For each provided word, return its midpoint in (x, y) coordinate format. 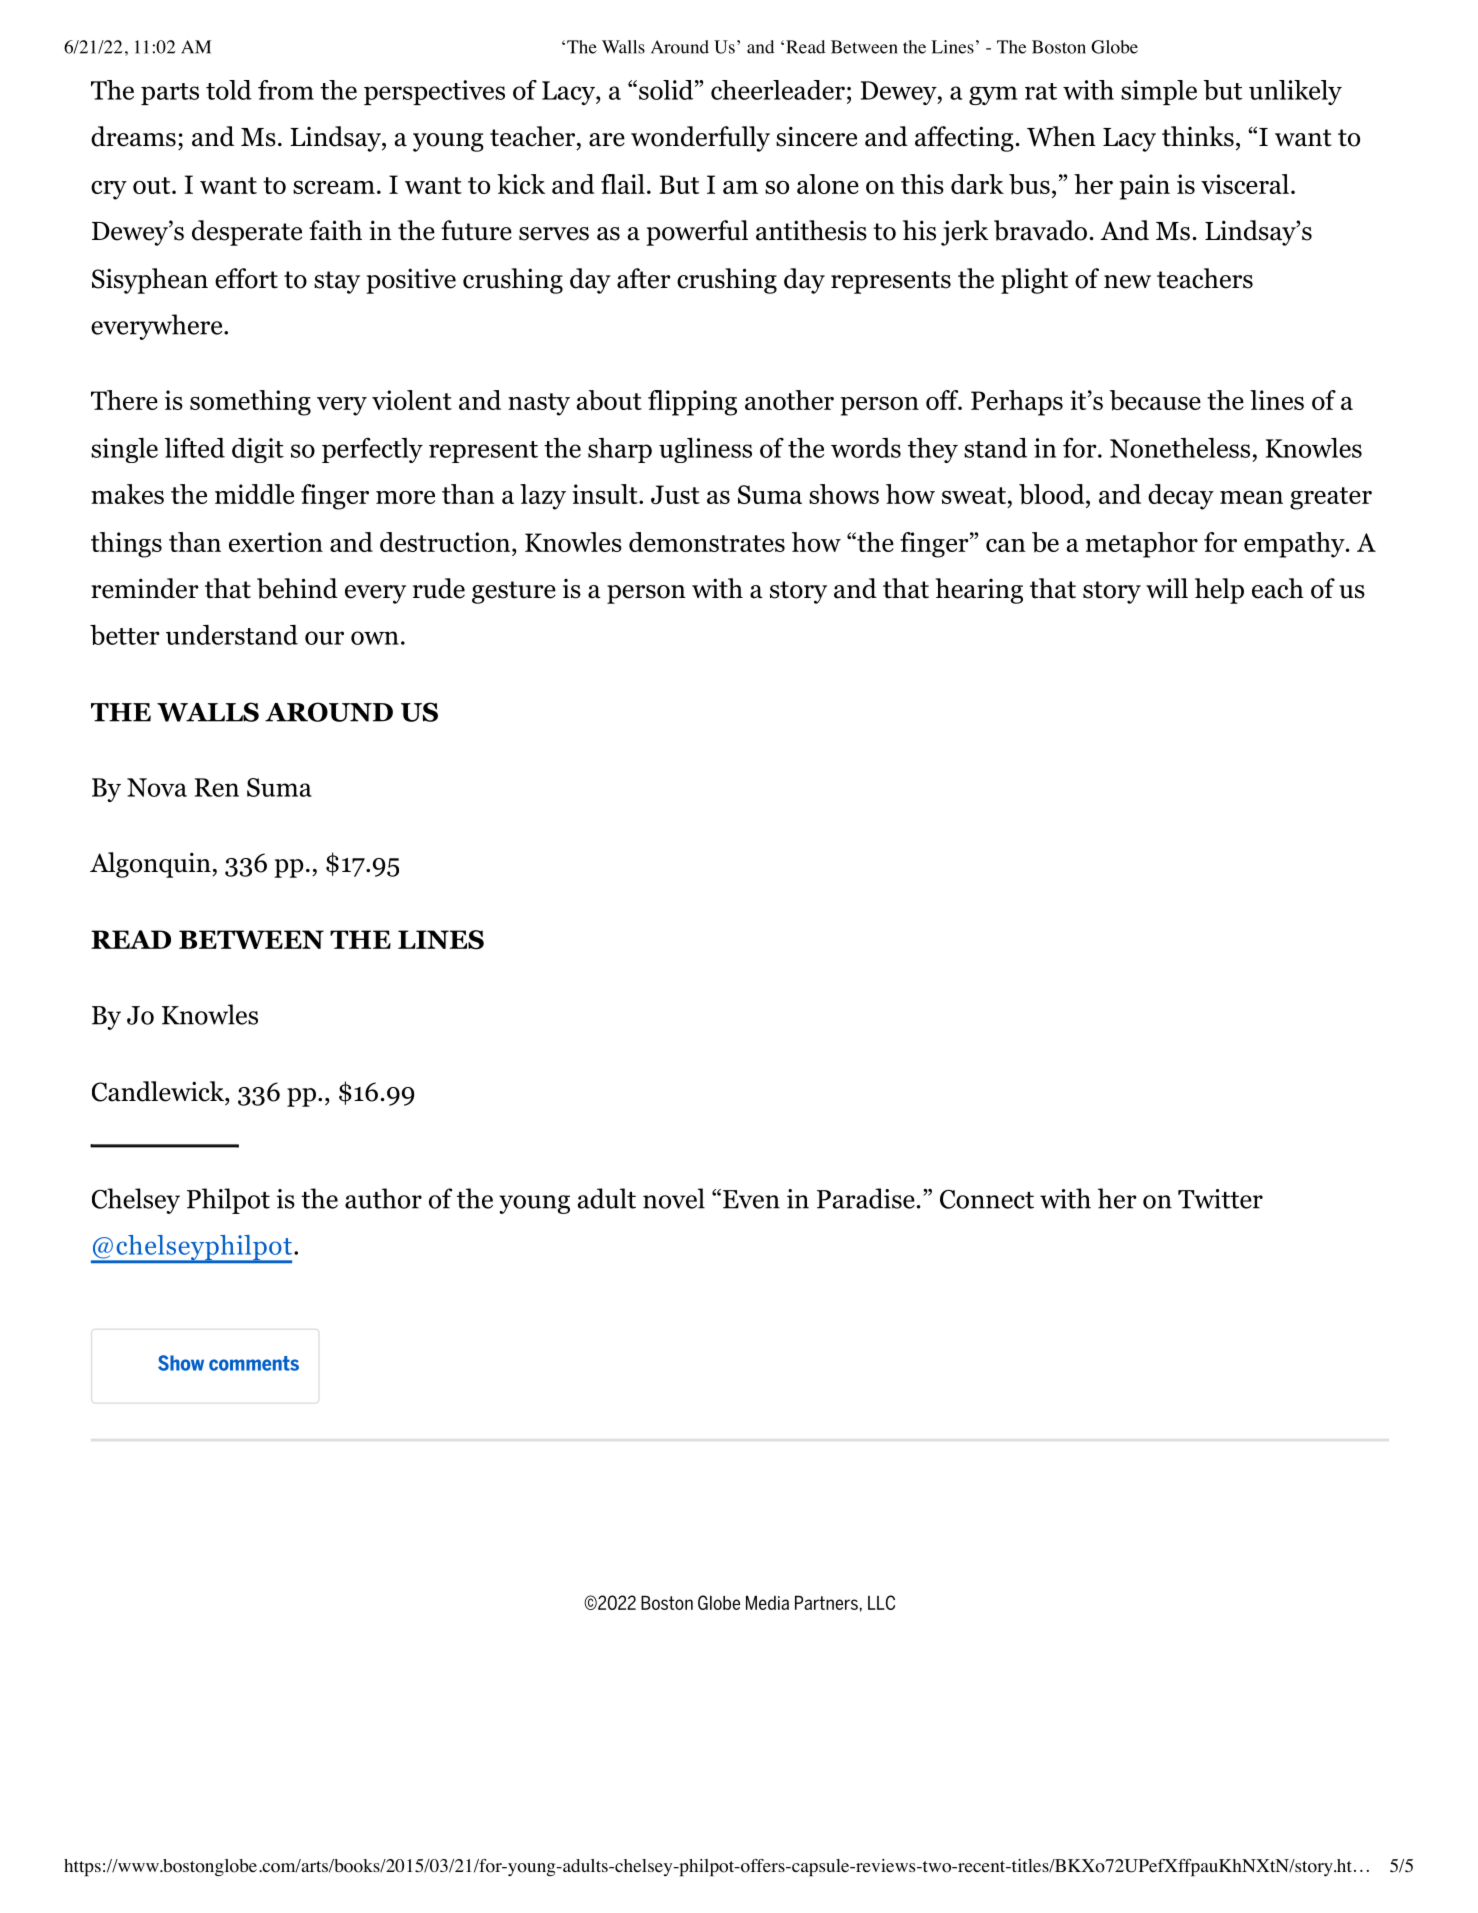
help (1219, 591)
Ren (217, 787)
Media (767, 1603)
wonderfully (700, 139)
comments (254, 1363)
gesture (514, 592)
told (229, 90)
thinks (1198, 136)
